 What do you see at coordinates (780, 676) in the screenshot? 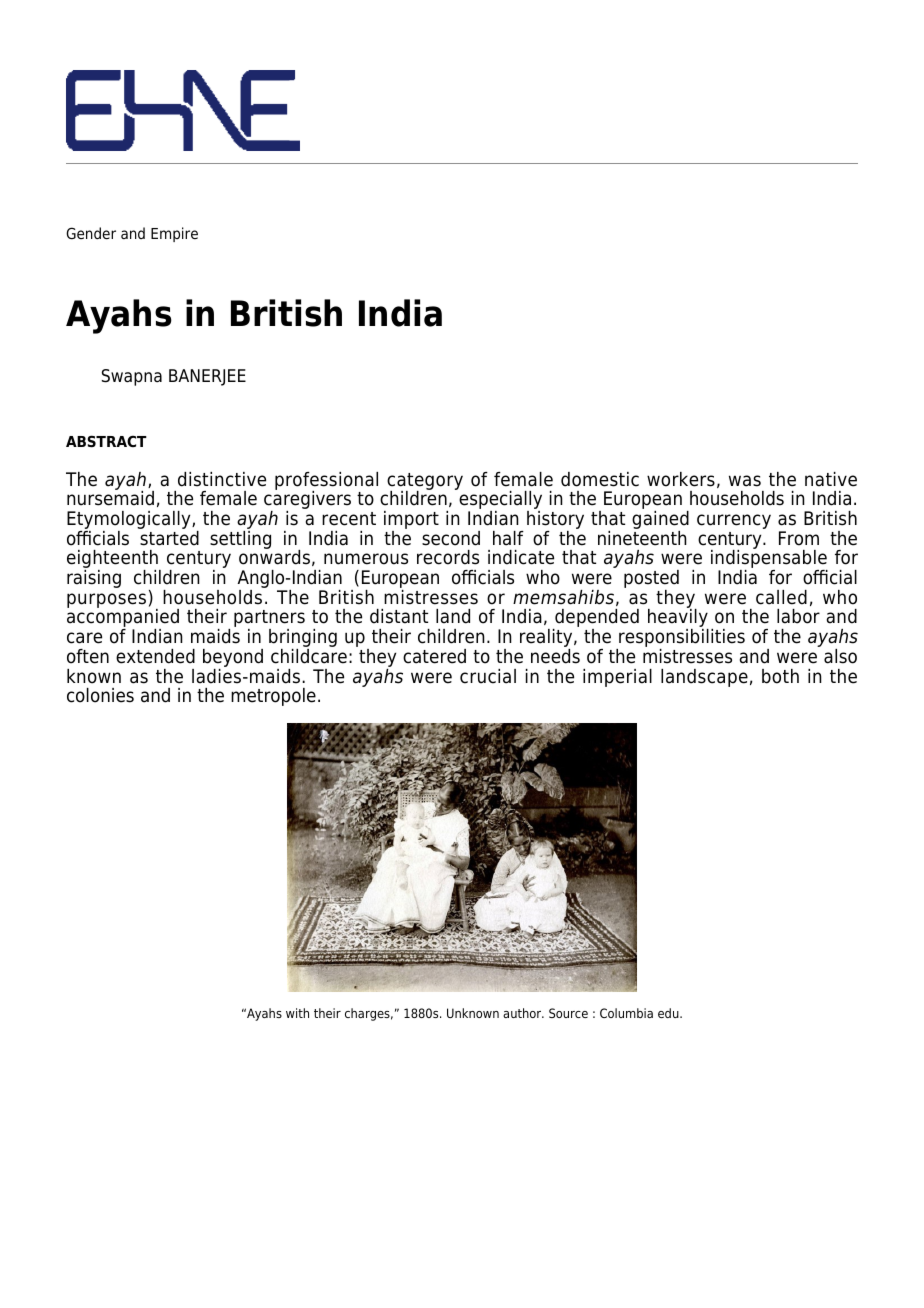
I see `both` at bounding box center [780, 676].
